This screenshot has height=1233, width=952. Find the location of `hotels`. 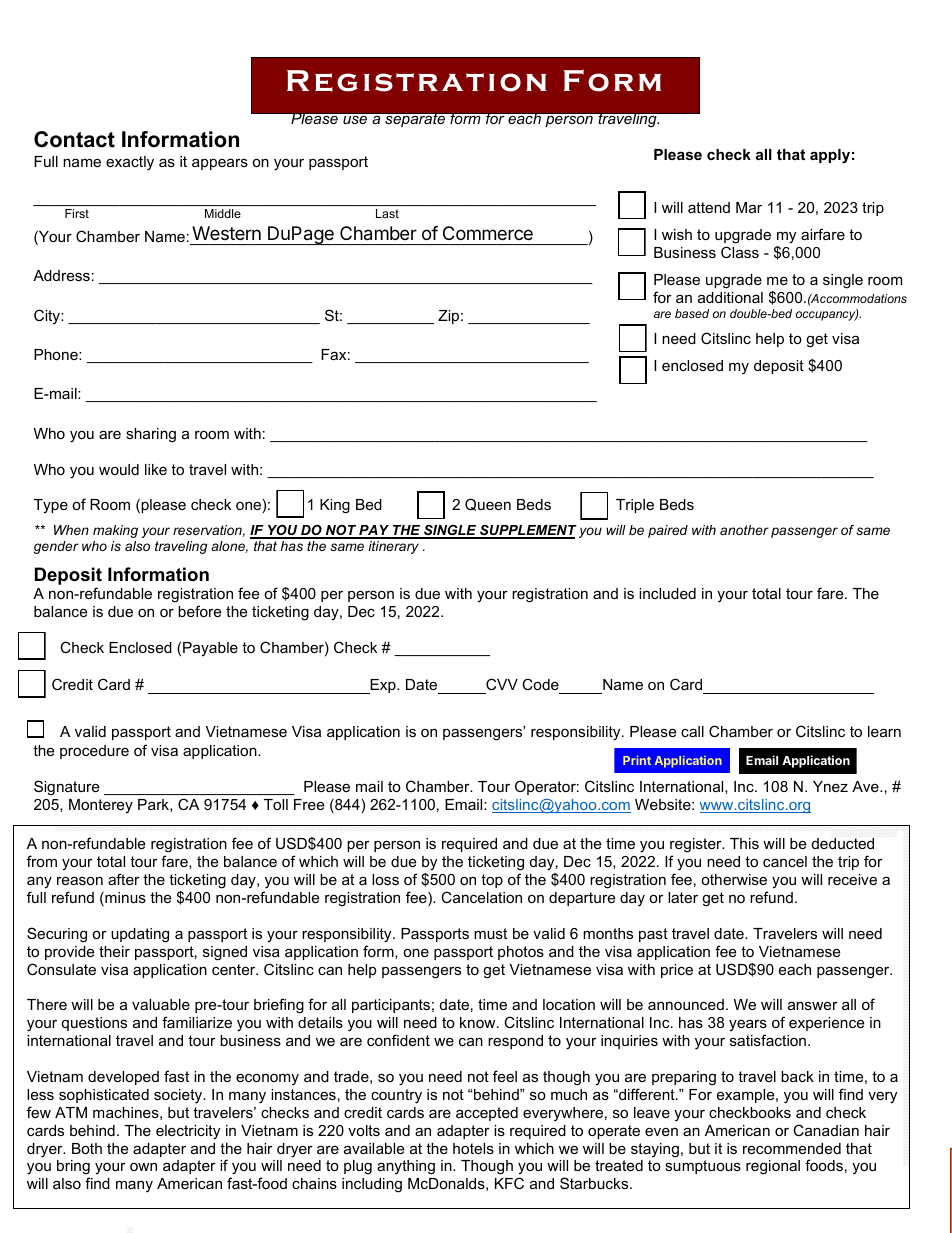

hotels is located at coordinates (473, 1148).
